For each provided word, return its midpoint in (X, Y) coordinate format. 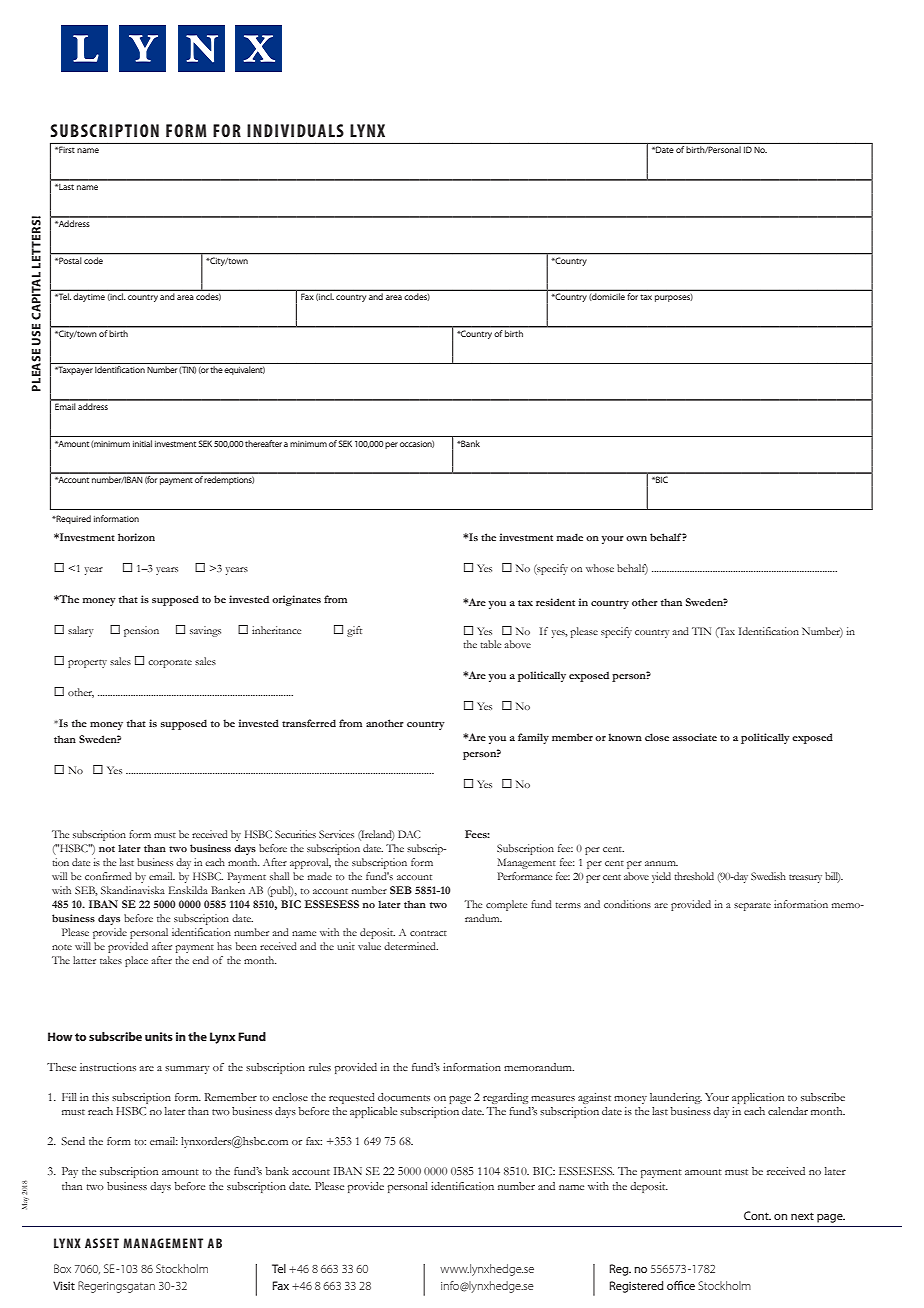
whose (600, 568)
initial (142, 443)
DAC (409, 834)
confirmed (108, 876)
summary (187, 1070)
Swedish (768, 876)
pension (141, 631)
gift (354, 631)
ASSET (102, 1243)
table (490, 644)
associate (695, 737)
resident (555, 602)
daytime (89, 297)
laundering (676, 1098)
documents (404, 1097)
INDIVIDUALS (295, 130)
